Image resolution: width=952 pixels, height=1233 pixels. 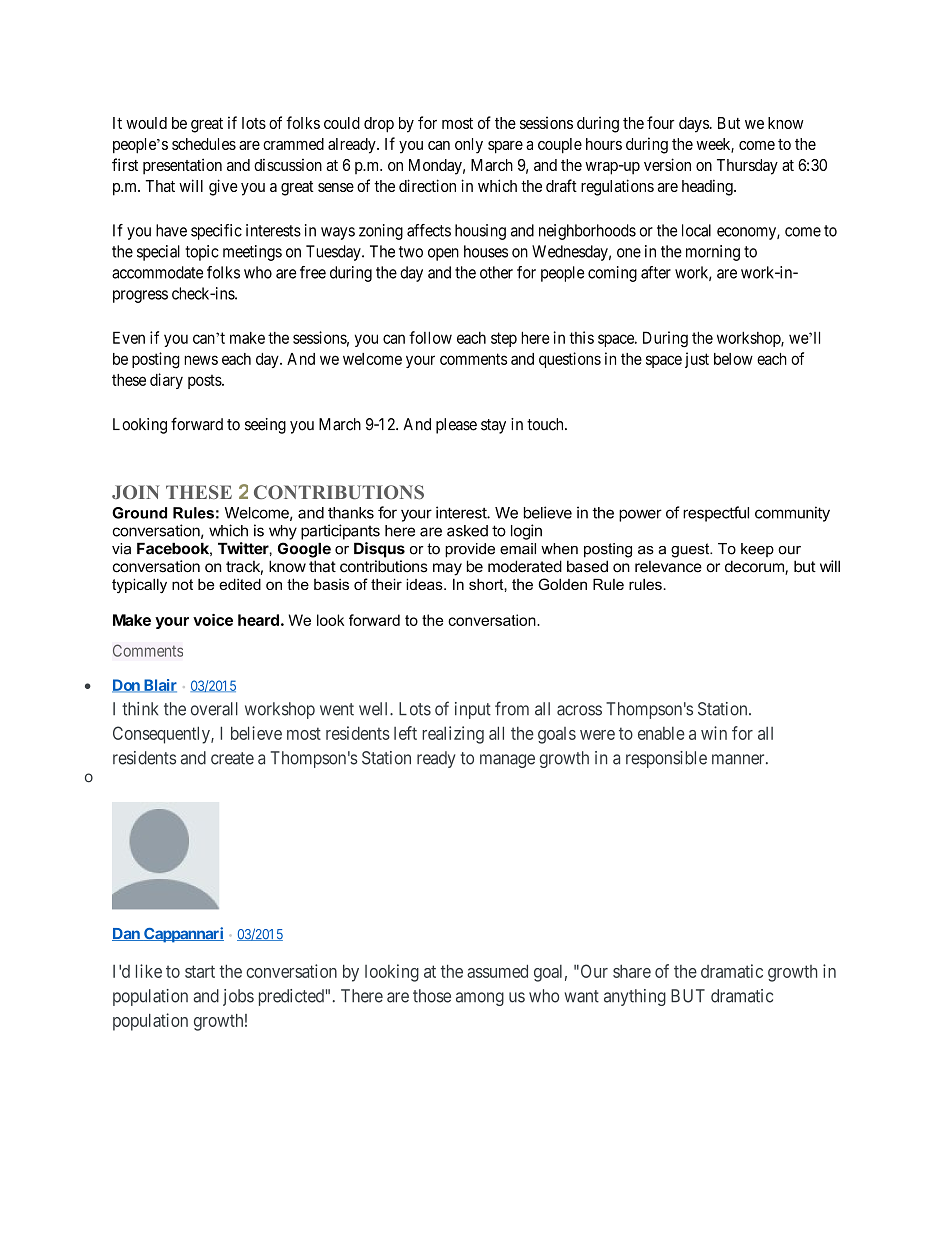 What do you see at coordinates (204, 144) in the page?
I see `schedules` at bounding box center [204, 144].
